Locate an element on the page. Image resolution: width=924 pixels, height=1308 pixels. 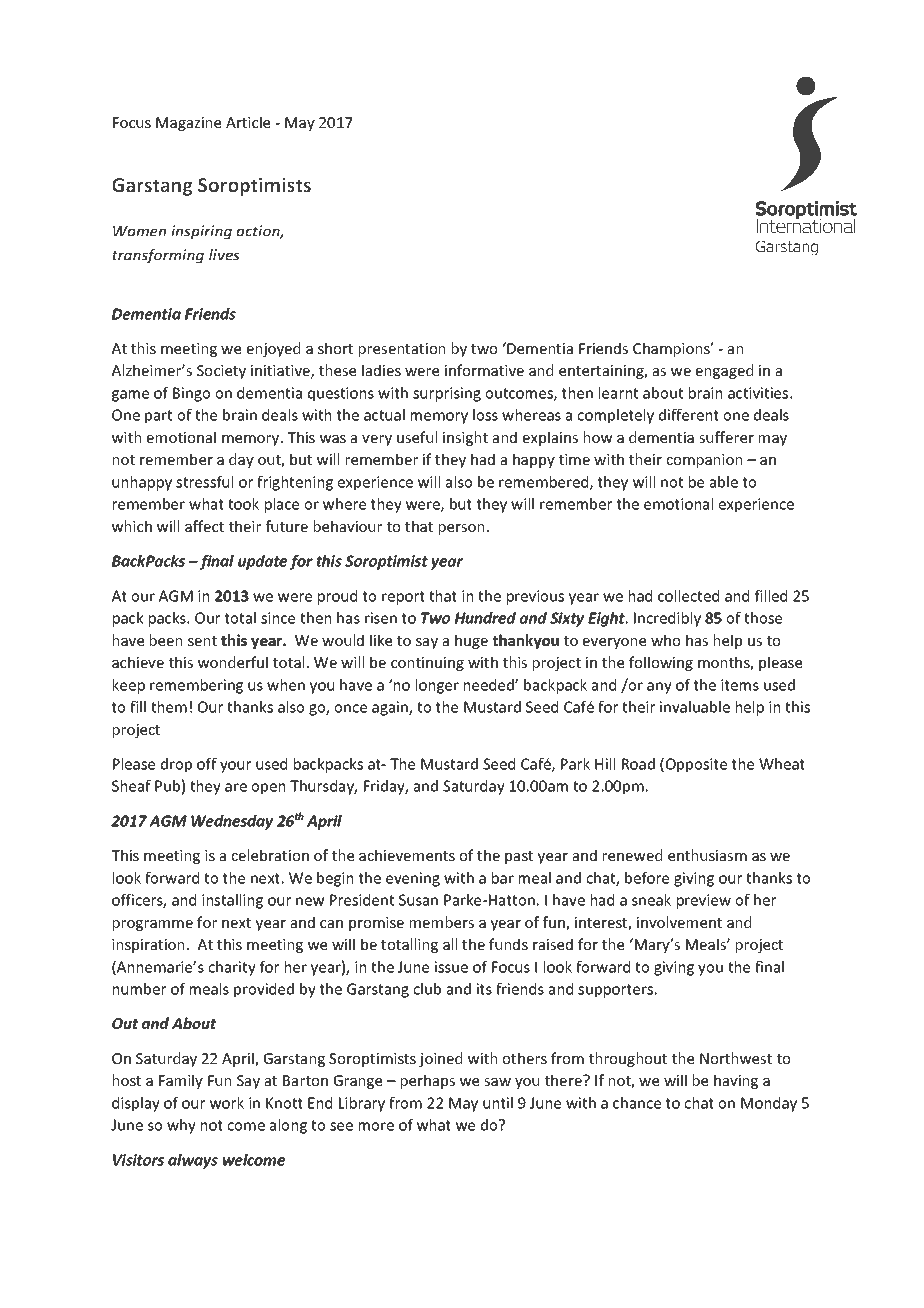
companion is located at coordinates (704, 461).
